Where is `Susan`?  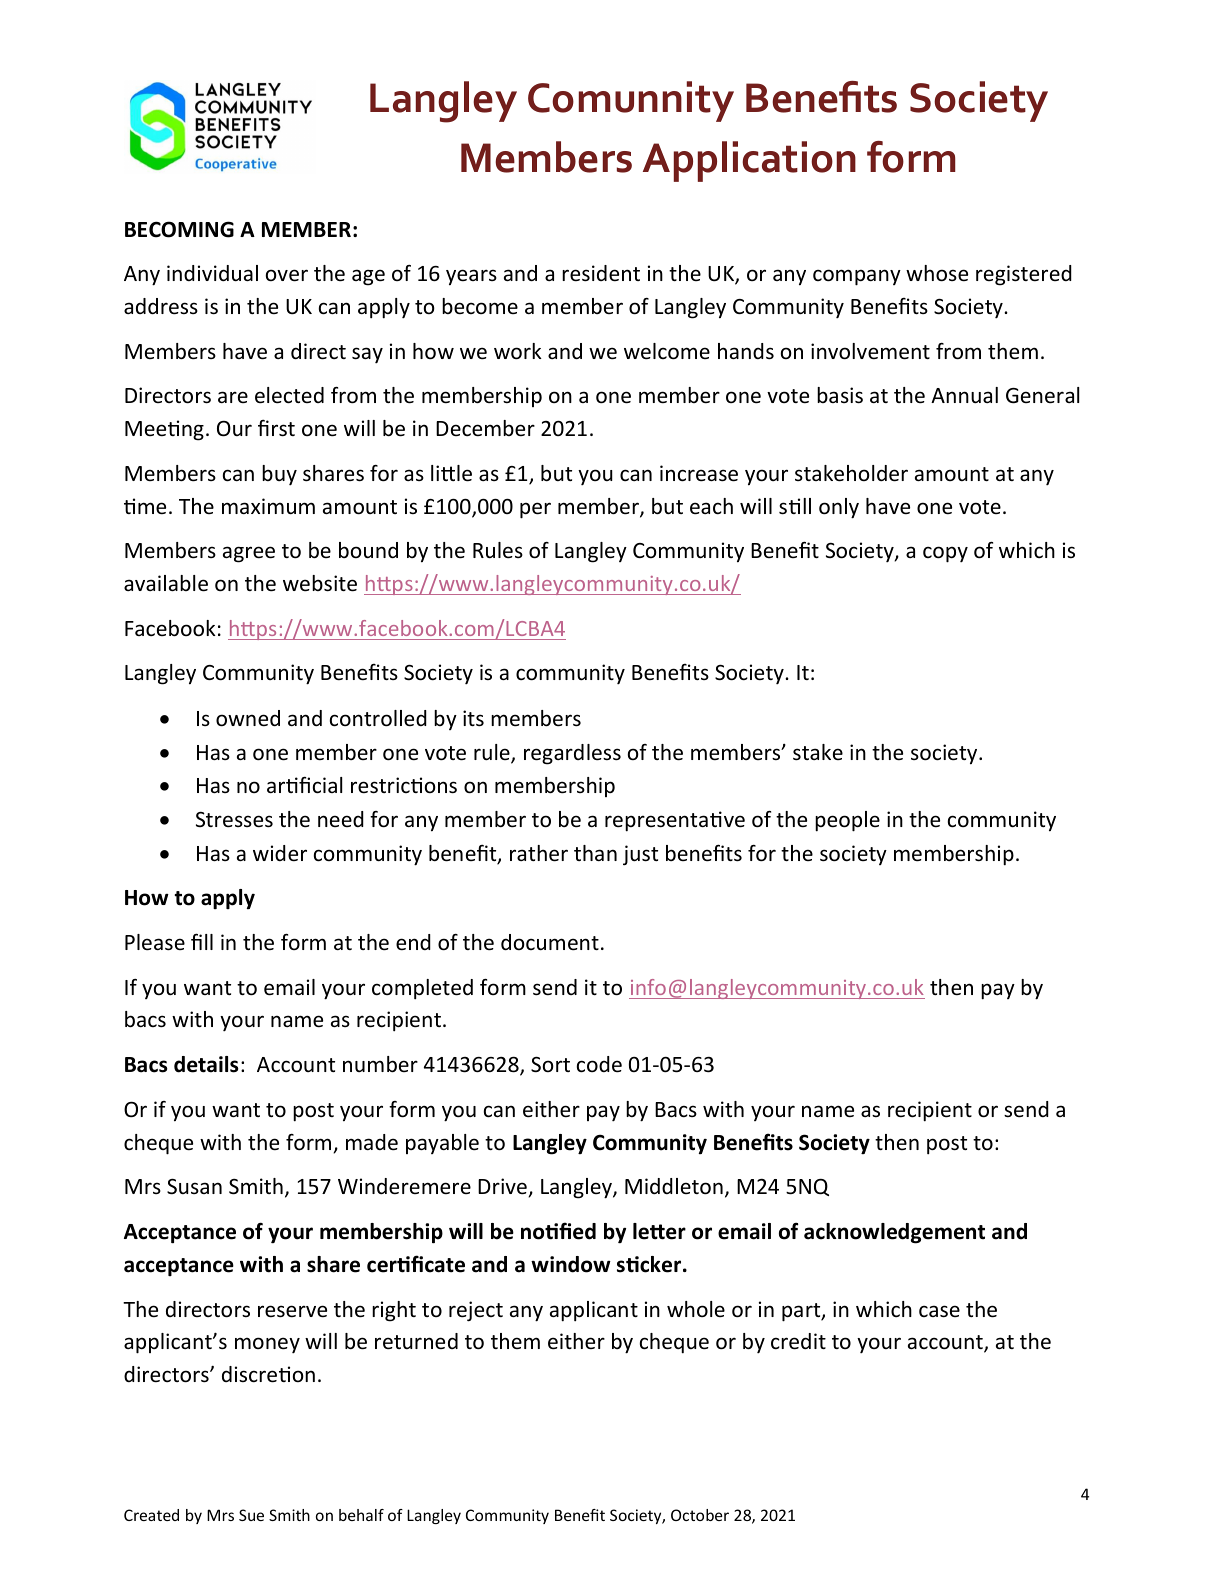 Susan is located at coordinates (194, 1186).
